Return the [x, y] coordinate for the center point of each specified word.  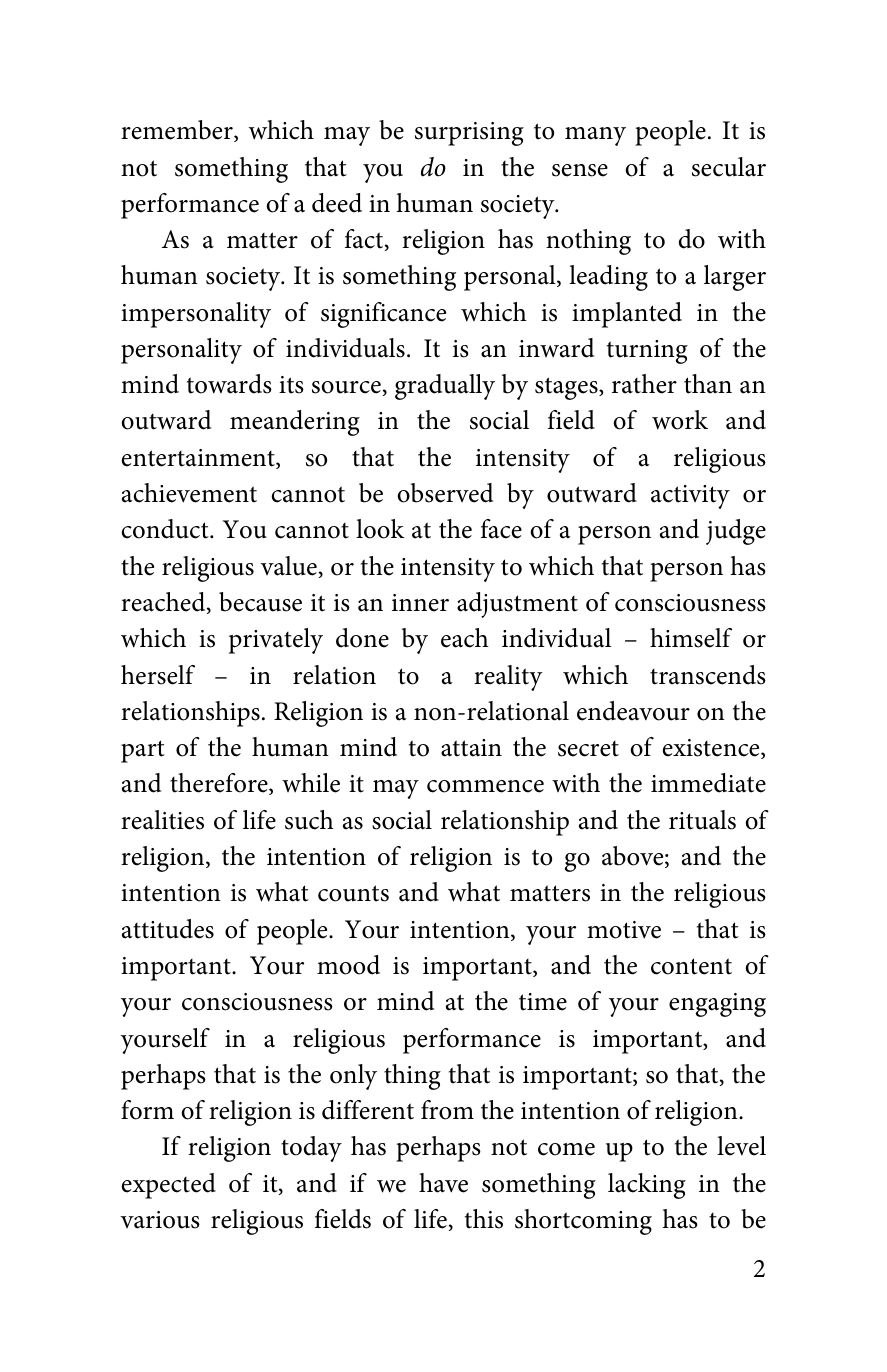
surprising [469, 134]
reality [508, 678]
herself [158, 675]
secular [729, 167]
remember [178, 131]
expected [168, 1186]
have [443, 1183]
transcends [708, 675]
